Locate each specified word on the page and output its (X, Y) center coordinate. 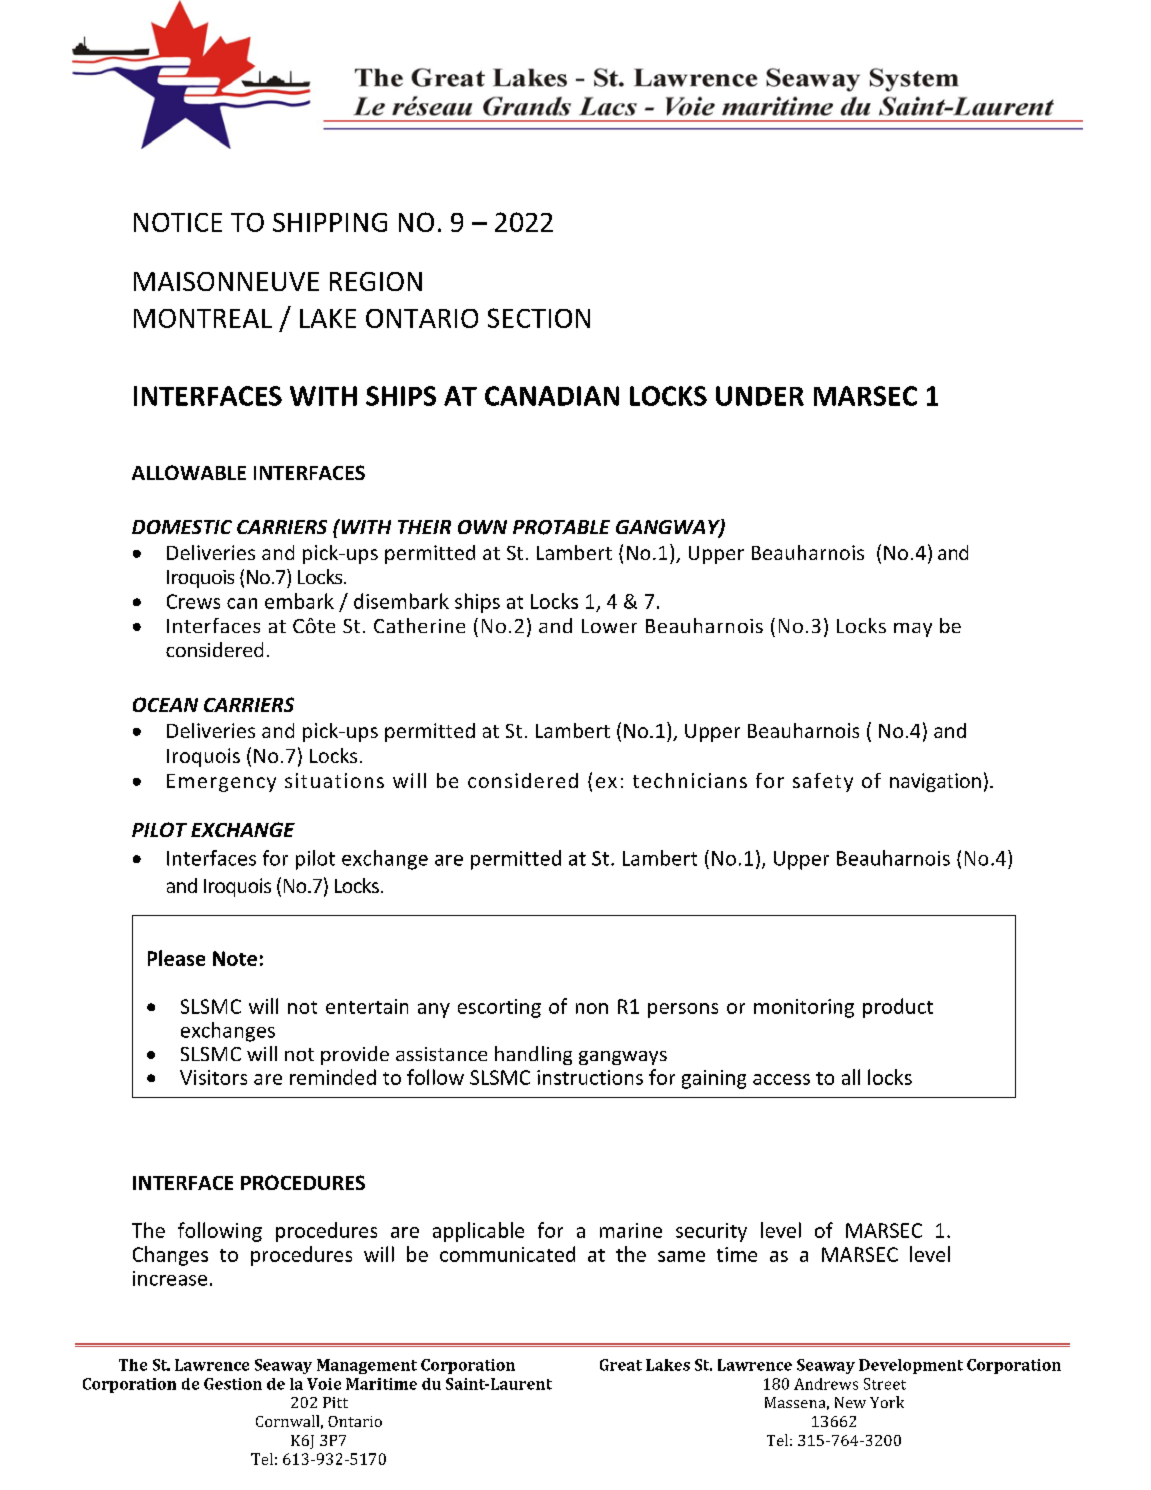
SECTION (539, 318)
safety (823, 782)
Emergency (221, 783)
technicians (690, 780)
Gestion (233, 1384)
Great (621, 1365)
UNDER (760, 396)
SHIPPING (330, 222)
